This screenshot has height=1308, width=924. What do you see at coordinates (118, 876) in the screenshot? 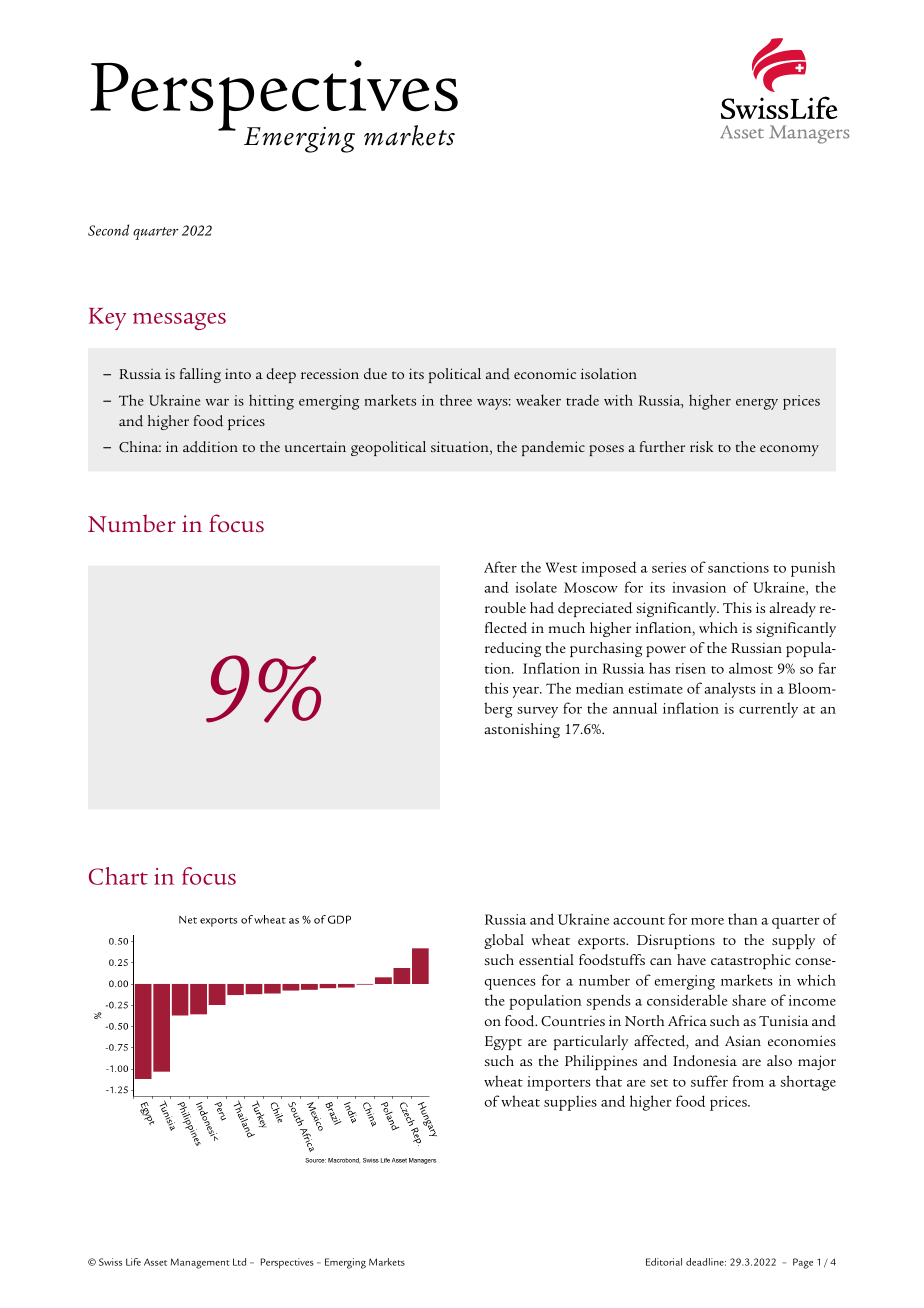
I see `Chart` at bounding box center [118, 876].
